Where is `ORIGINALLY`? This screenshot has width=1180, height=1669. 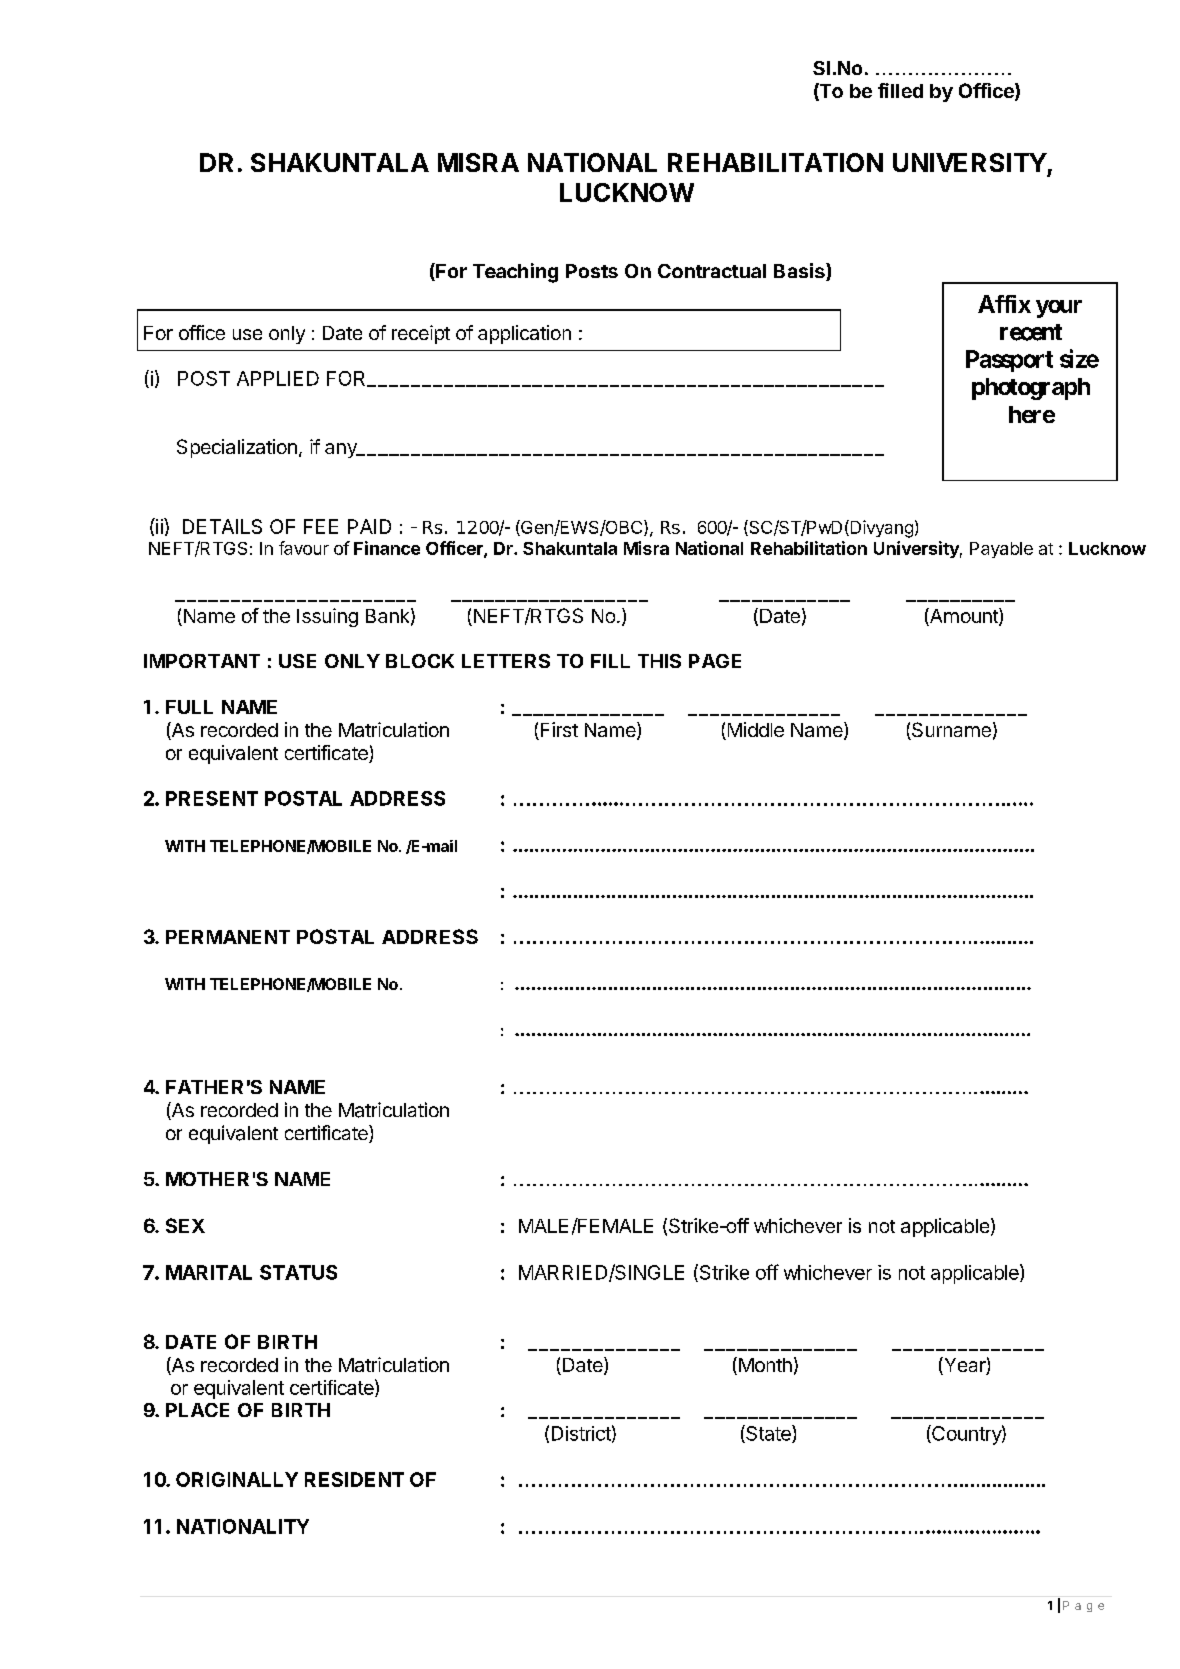
ORIGINALLY is located at coordinates (237, 1479).
